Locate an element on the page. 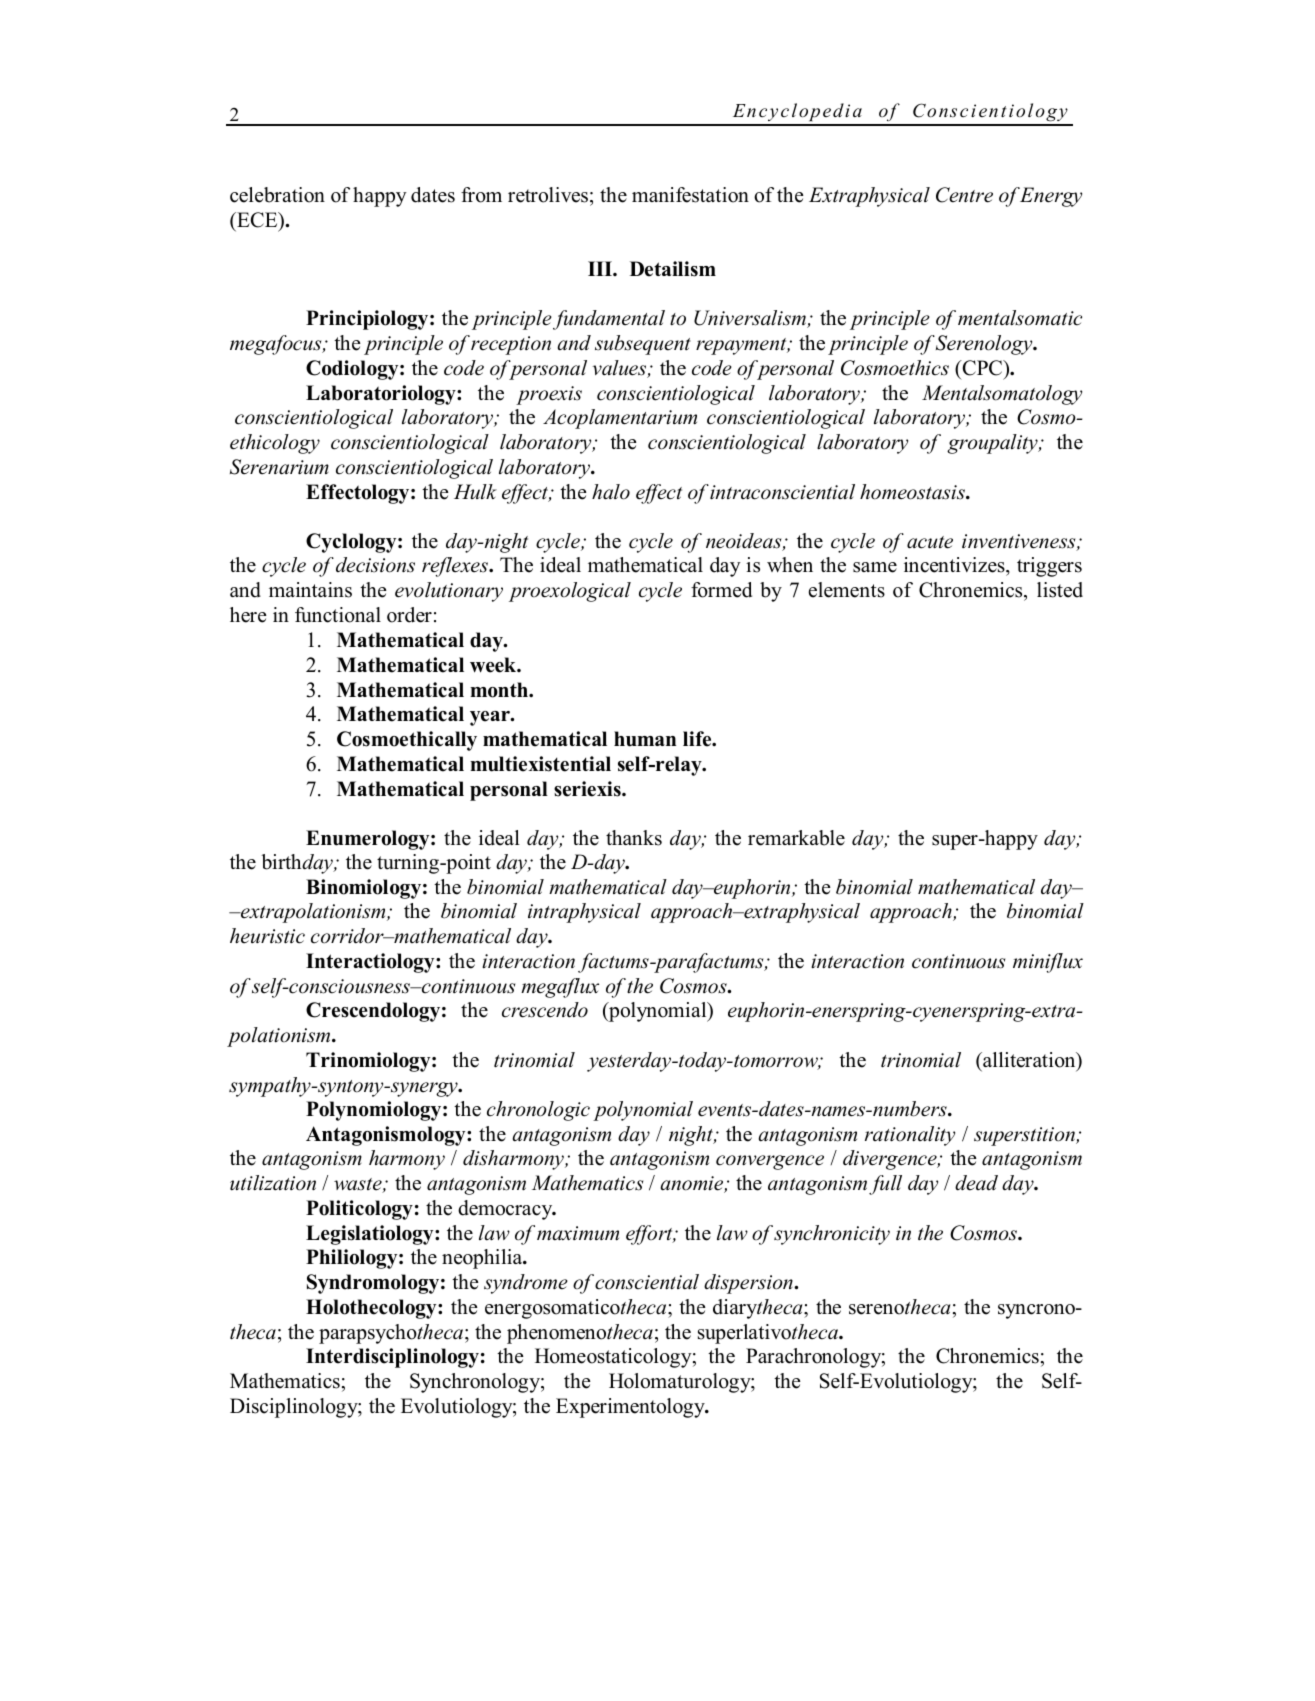 The height and width of the document is (1701, 1315). utilization is located at coordinates (273, 1183).
